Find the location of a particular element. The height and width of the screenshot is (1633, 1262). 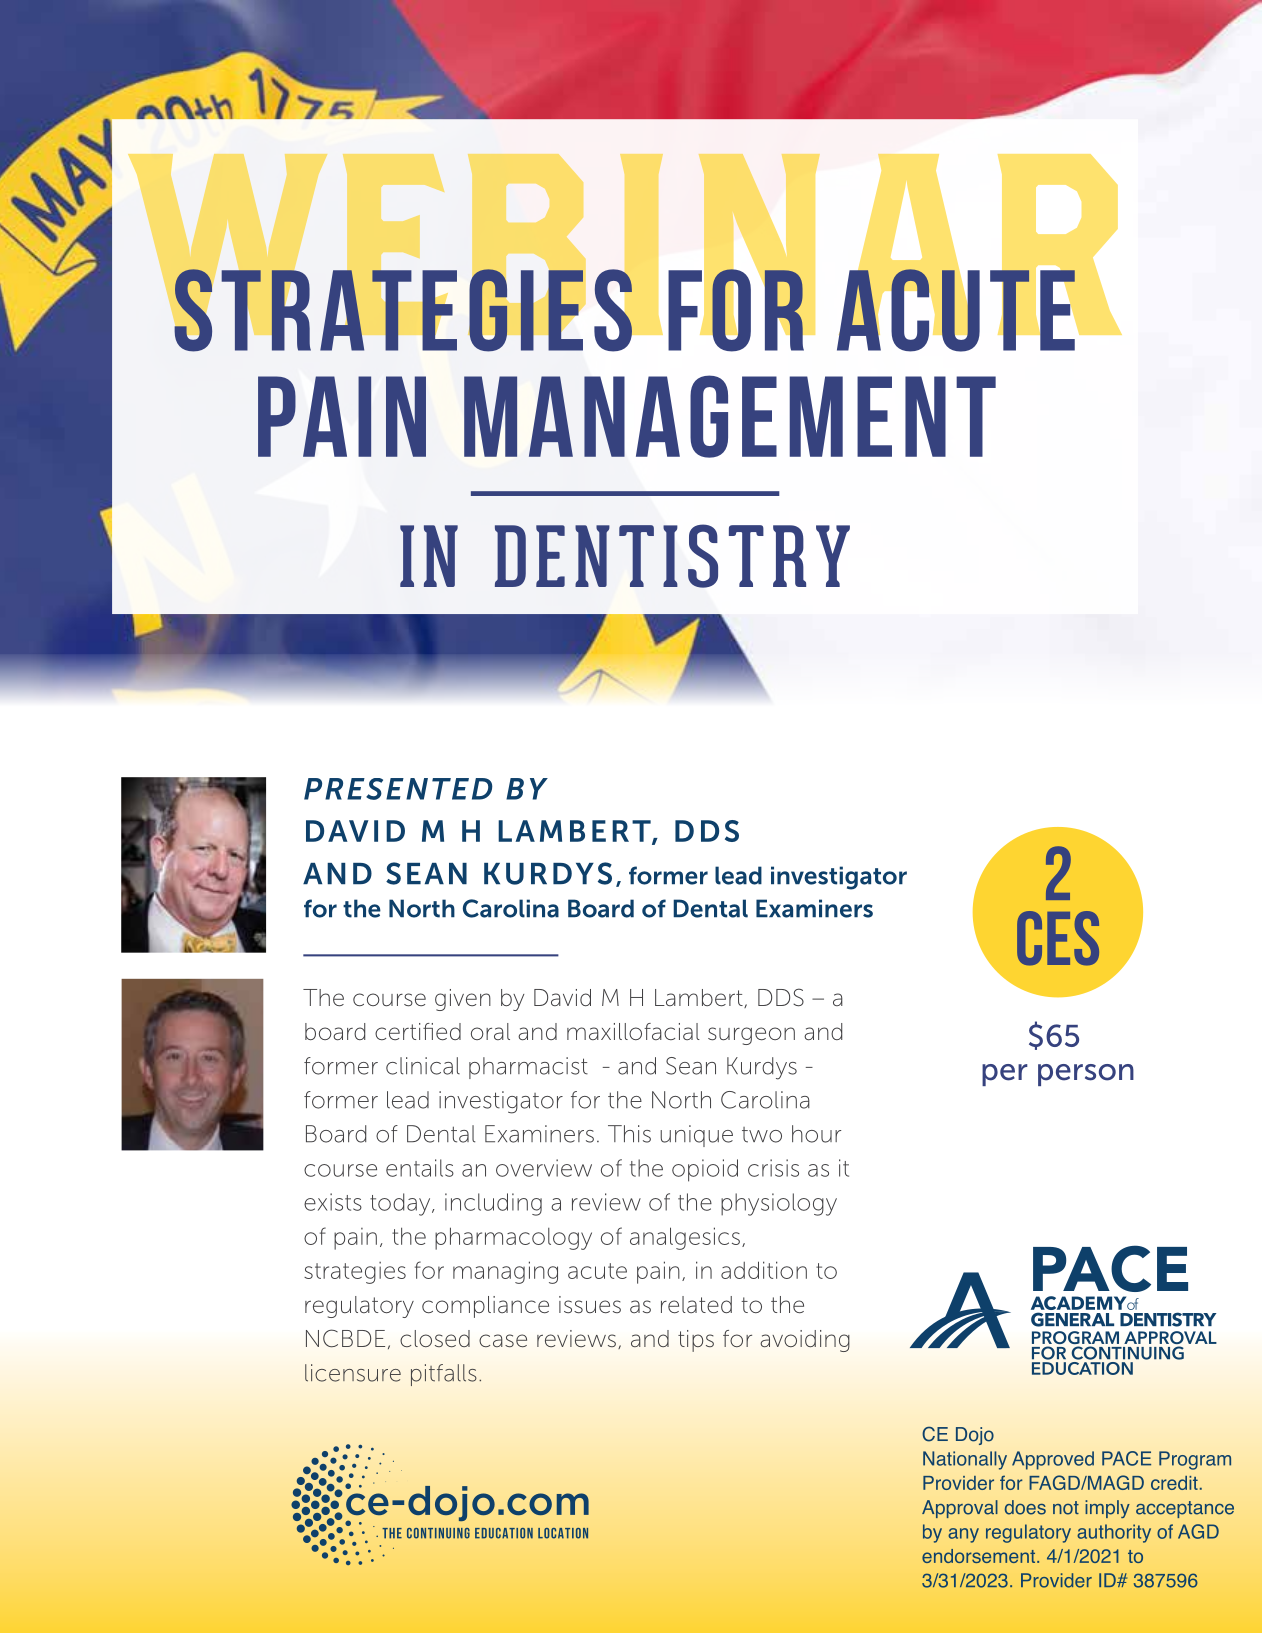

certified is located at coordinates (418, 1032).
